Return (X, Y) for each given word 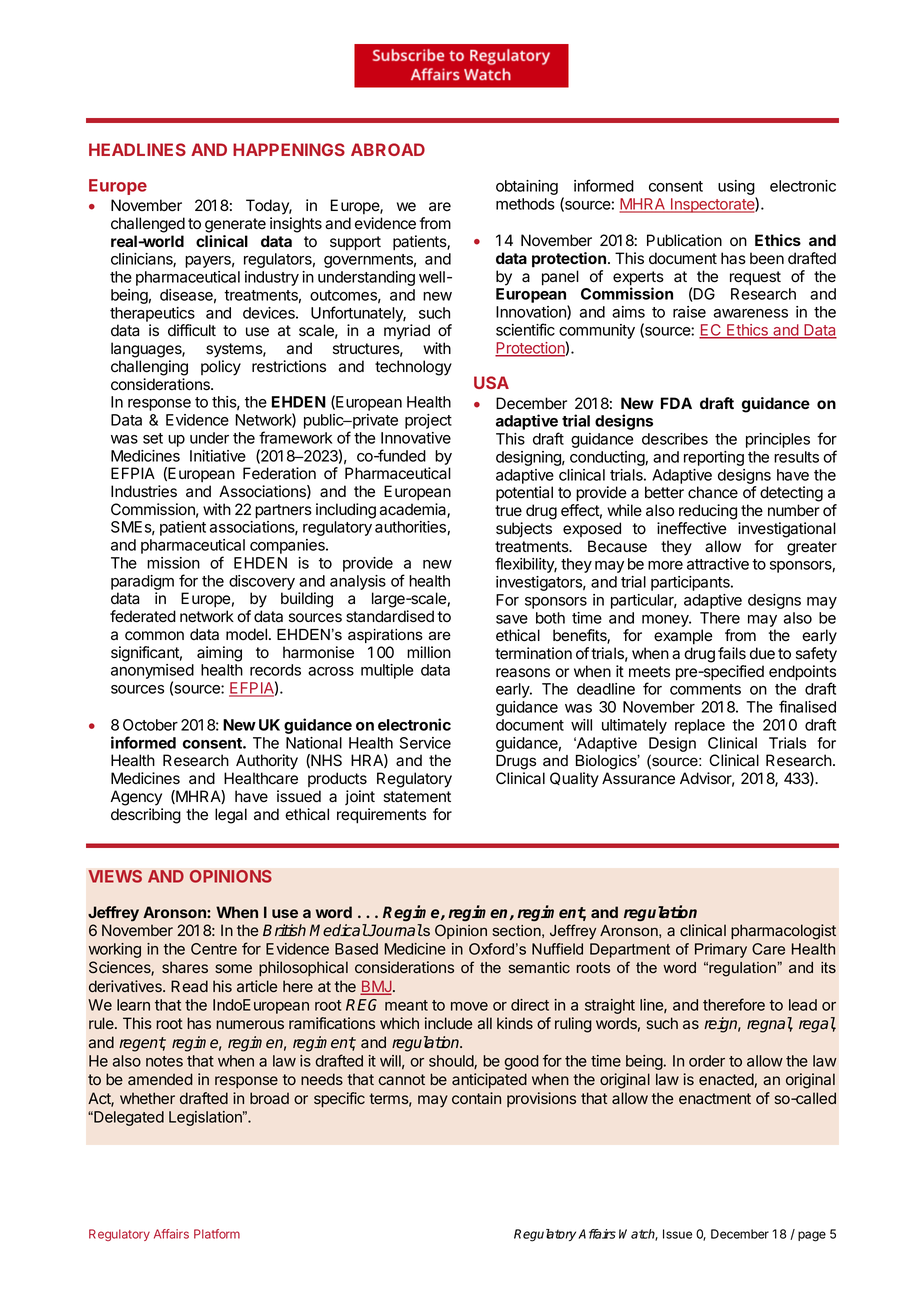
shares (185, 967)
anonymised (152, 673)
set (153, 438)
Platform (217, 1234)
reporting (714, 458)
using (737, 189)
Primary (721, 950)
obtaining (527, 187)
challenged (148, 225)
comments (705, 689)
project (428, 421)
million (429, 652)
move (469, 1006)
